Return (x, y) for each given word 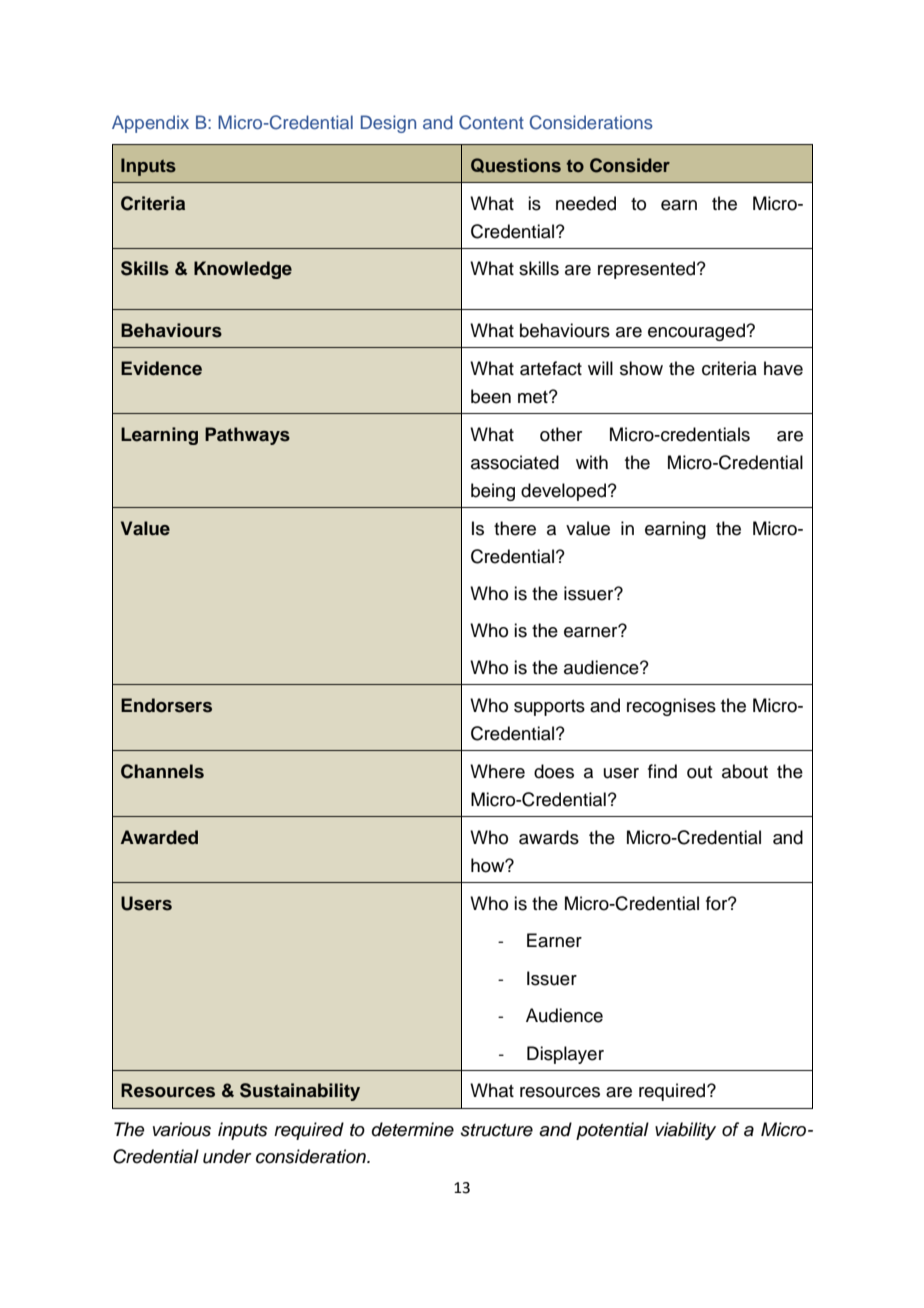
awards (549, 837)
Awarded (159, 837)
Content (491, 122)
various (182, 1129)
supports (549, 708)
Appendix (150, 124)
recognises (671, 707)
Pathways (247, 436)
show (641, 368)
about (745, 771)
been (491, 396)
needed (586, 203)
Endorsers (166, 705)
